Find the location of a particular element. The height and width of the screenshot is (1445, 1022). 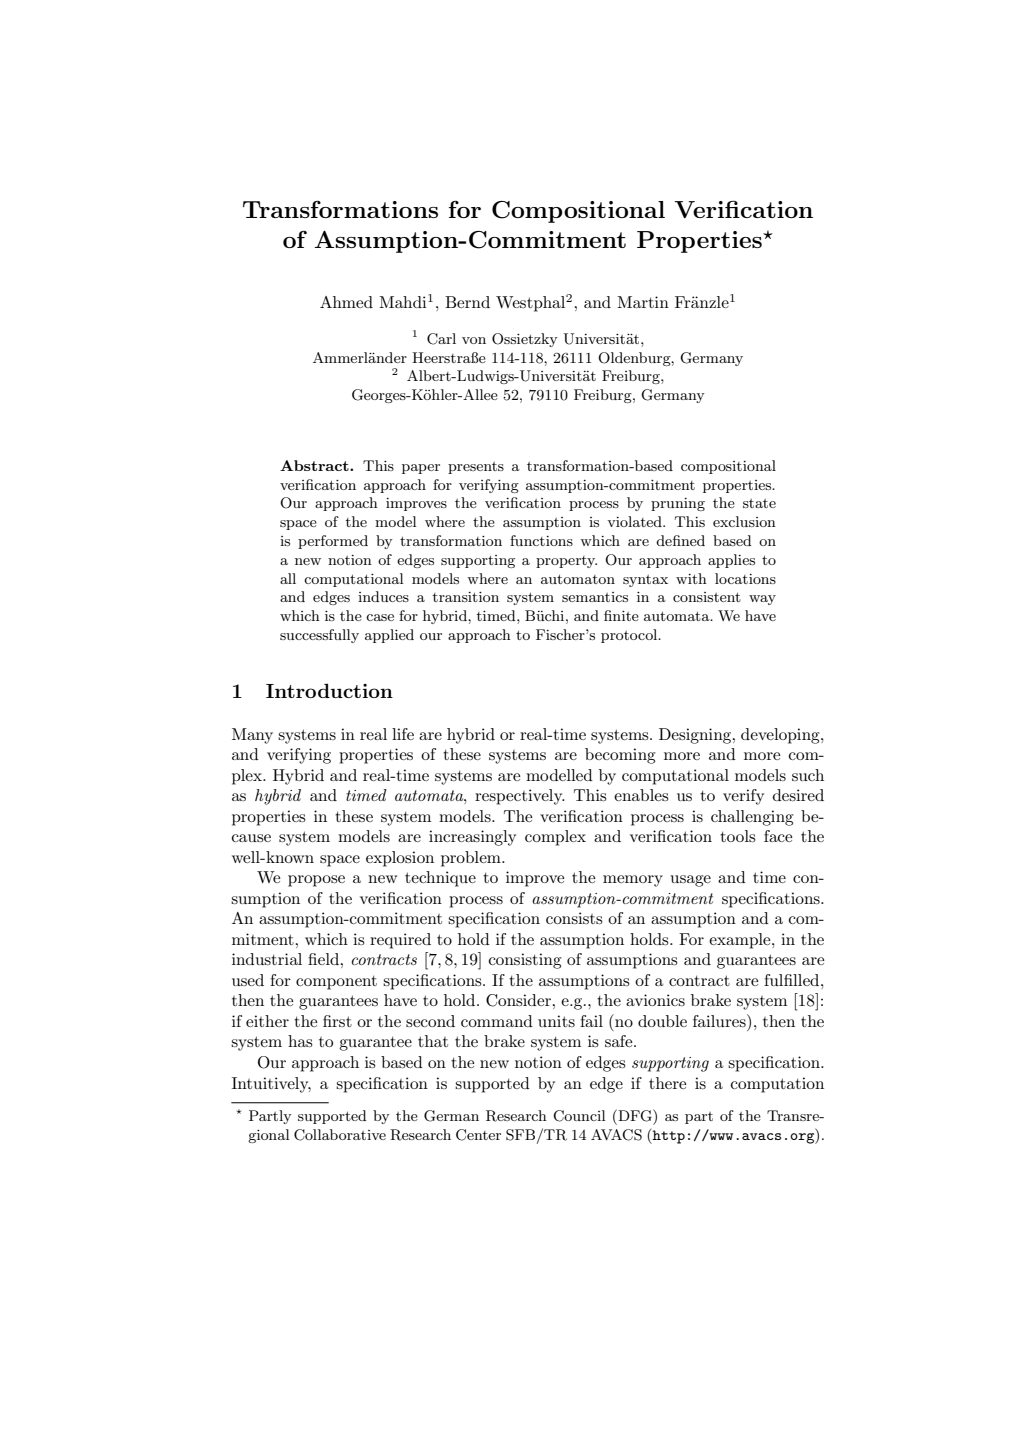

exclusion is located at coordinates (744, 521).
